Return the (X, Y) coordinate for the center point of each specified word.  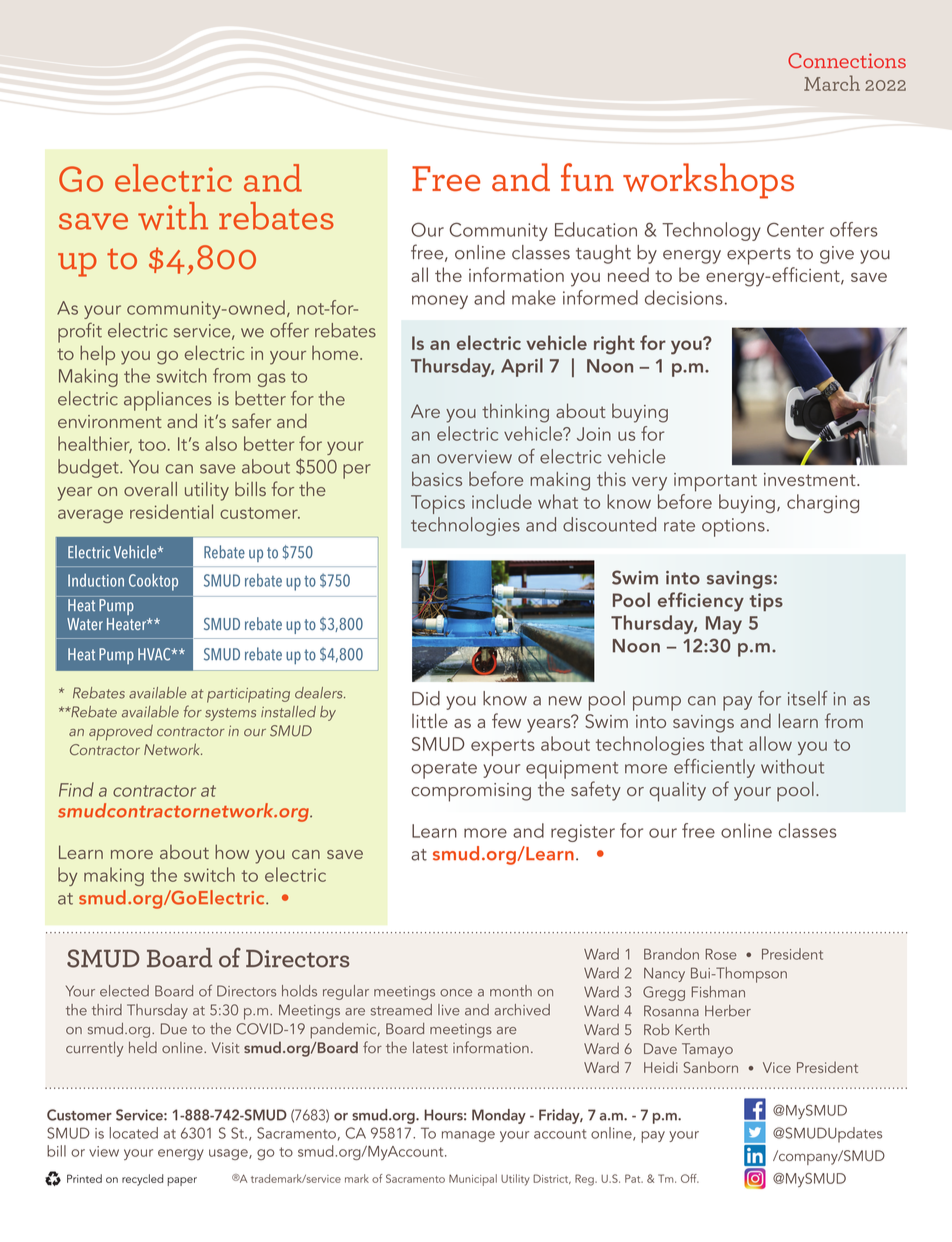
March (832, 83)
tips (766, 602)
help (97, 355)
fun (587, 177)
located (134, 1133)
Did (426, 698)
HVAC (155, 654)
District (552, 1179)
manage (468, 1136)
